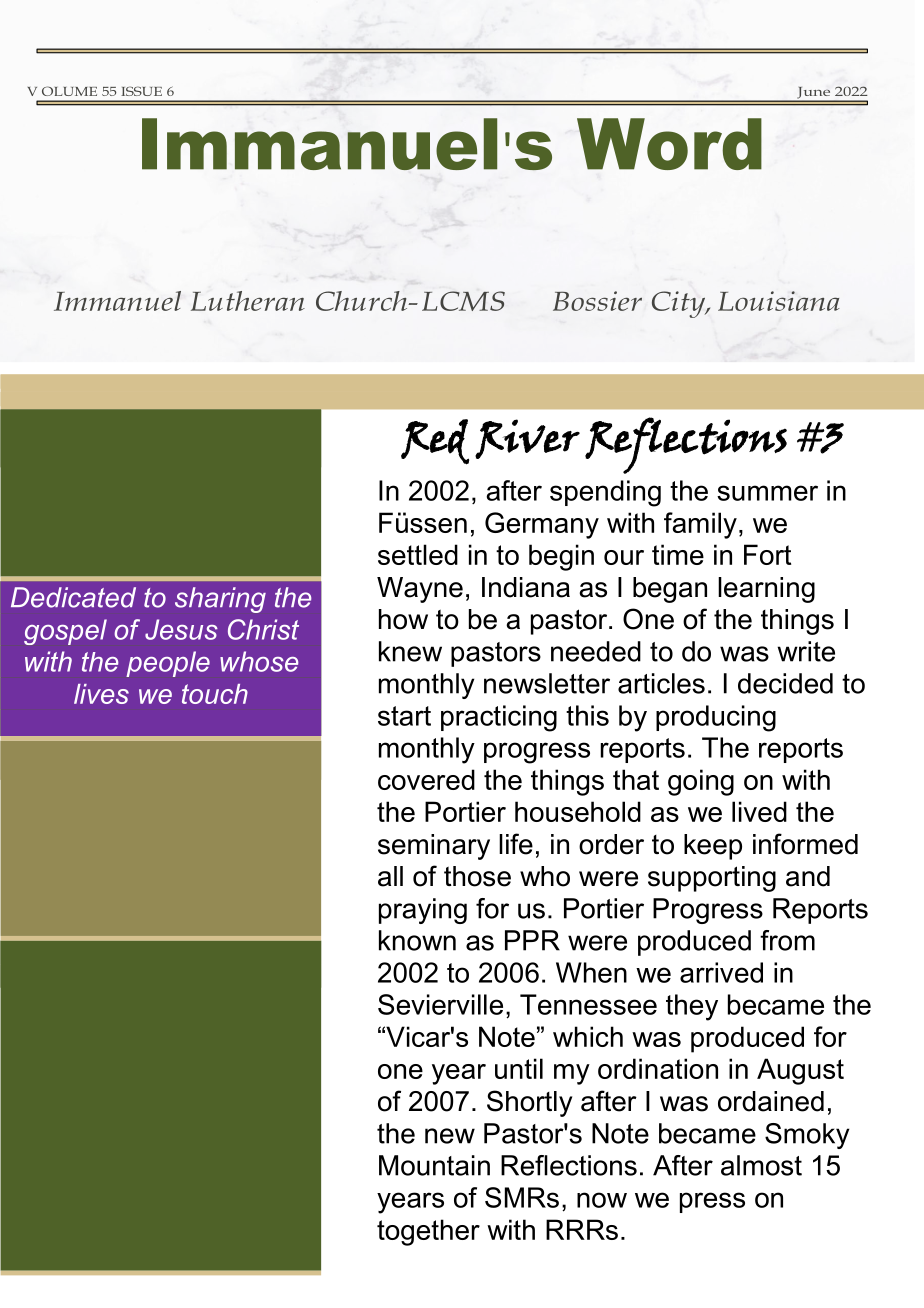 The height and width of the page is (1308, 924). Describe the element at coordinates (721, 972) in the page. I see `arrived` at that location.
